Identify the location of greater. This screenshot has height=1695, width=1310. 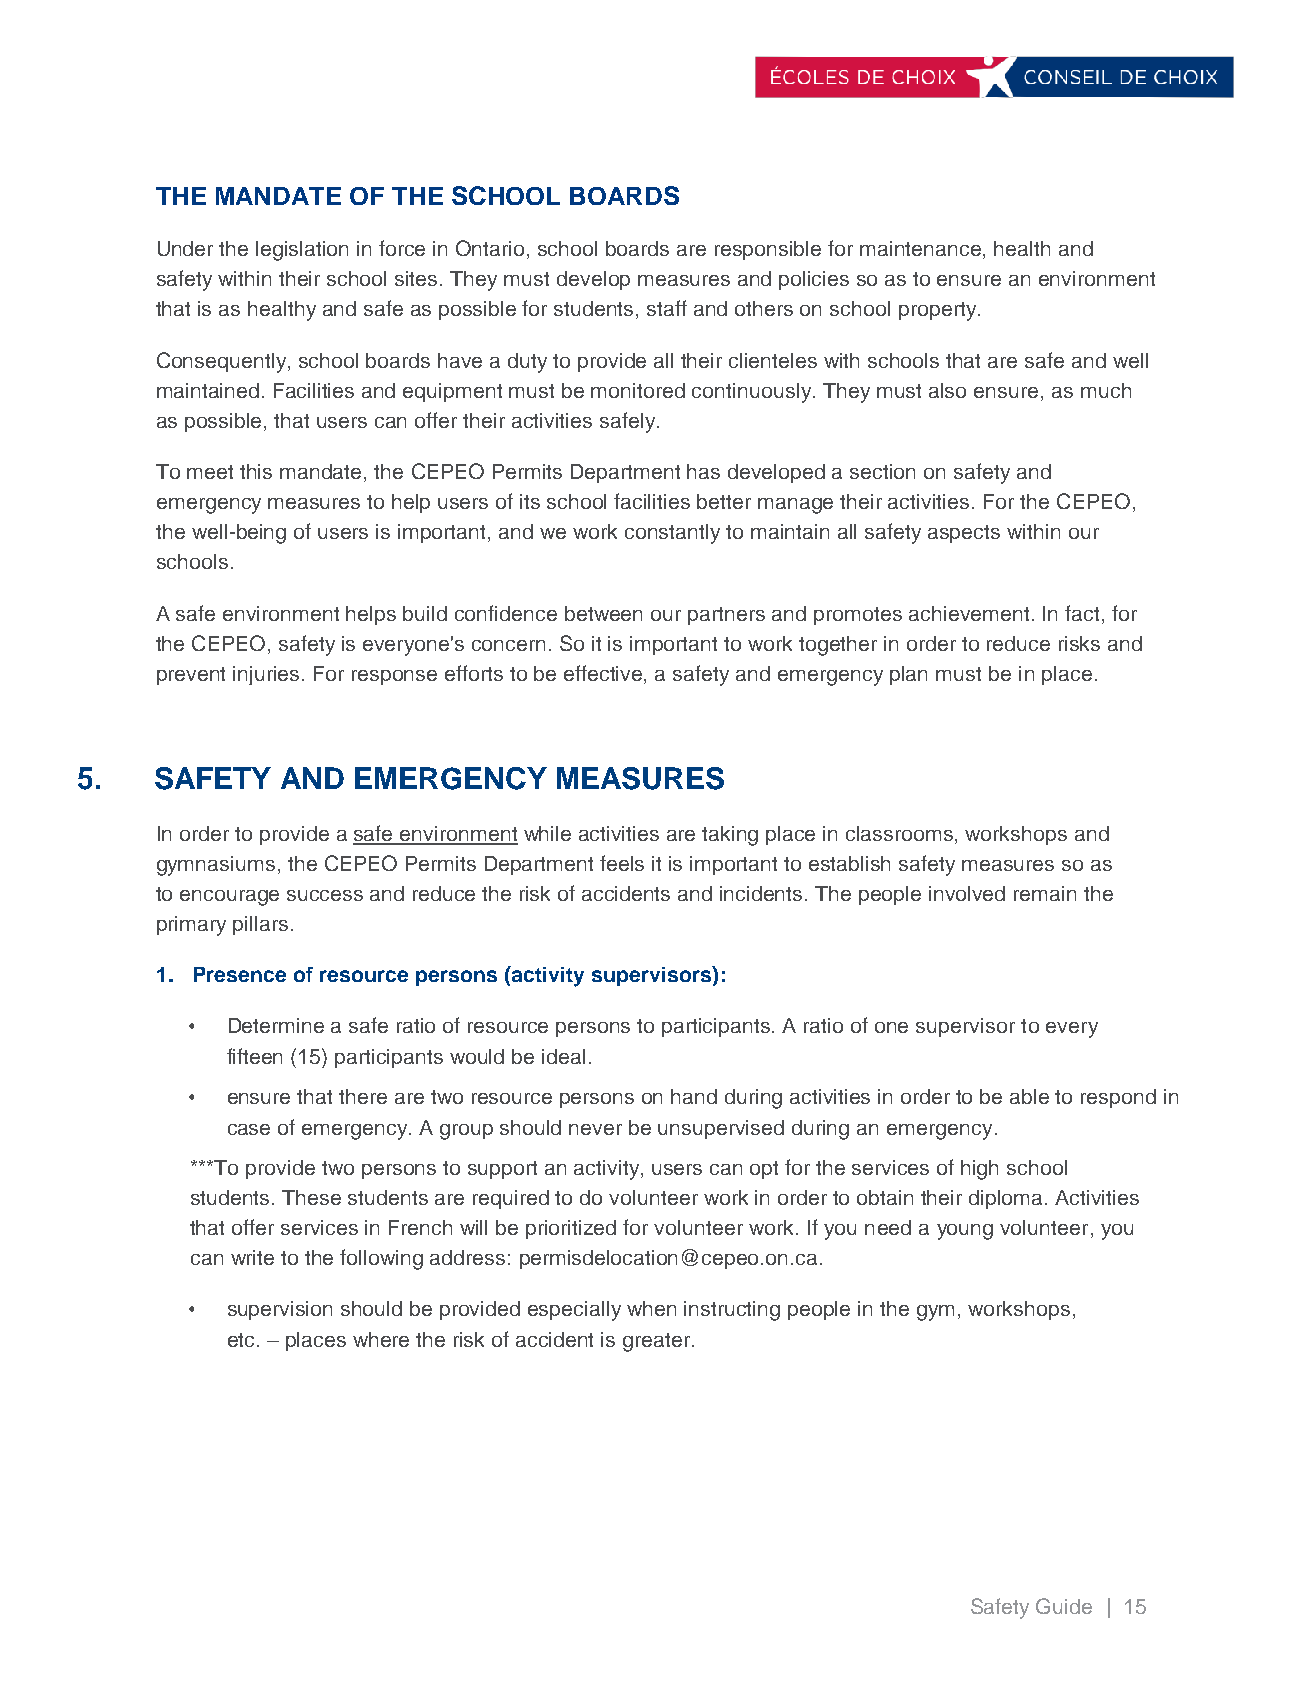
(658, 1342).
